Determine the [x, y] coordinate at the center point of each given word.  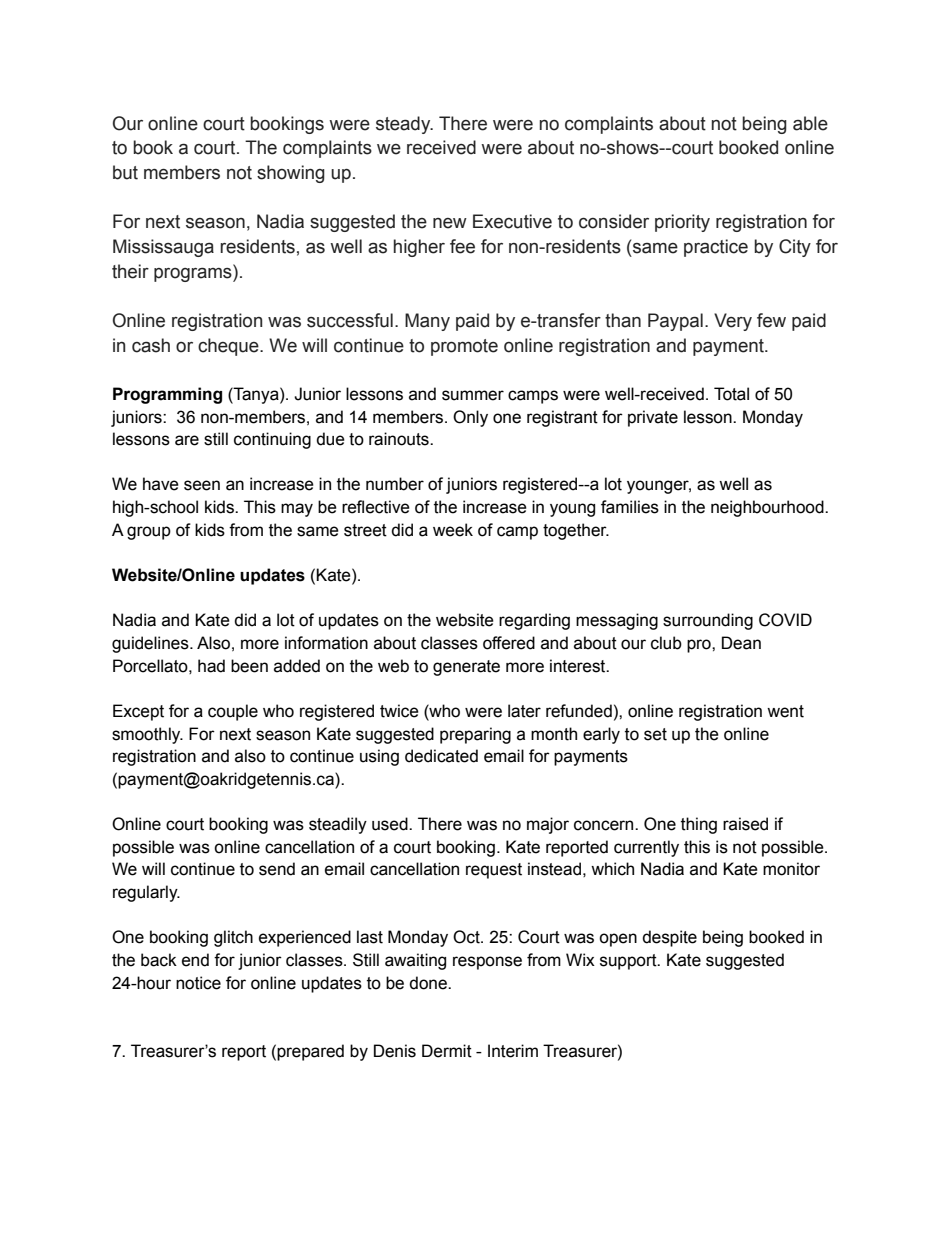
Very [733, 322]
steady [404, 125]
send [277, 869]
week [453, 530]
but [125, 172]
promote [464, 347]
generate [466, 668]
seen [202, 485]
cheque [229, 347]
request [494, 871]
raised [745, 824]
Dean [741, 643]
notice [198, 983]
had [211, 666]
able [810, 123]
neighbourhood [768, 508]
